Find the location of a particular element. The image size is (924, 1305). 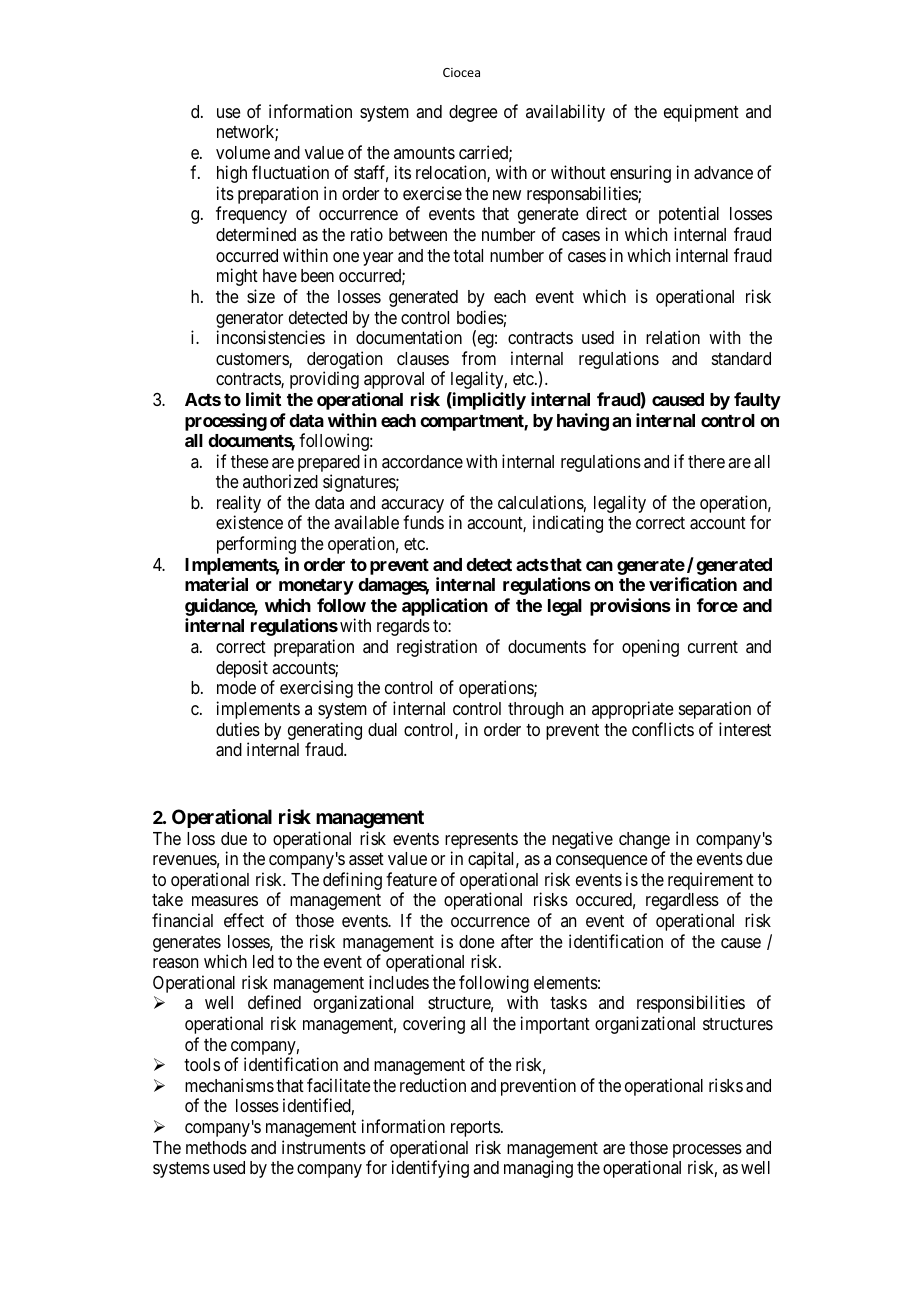

volume is located at coordinates (243, 152).
